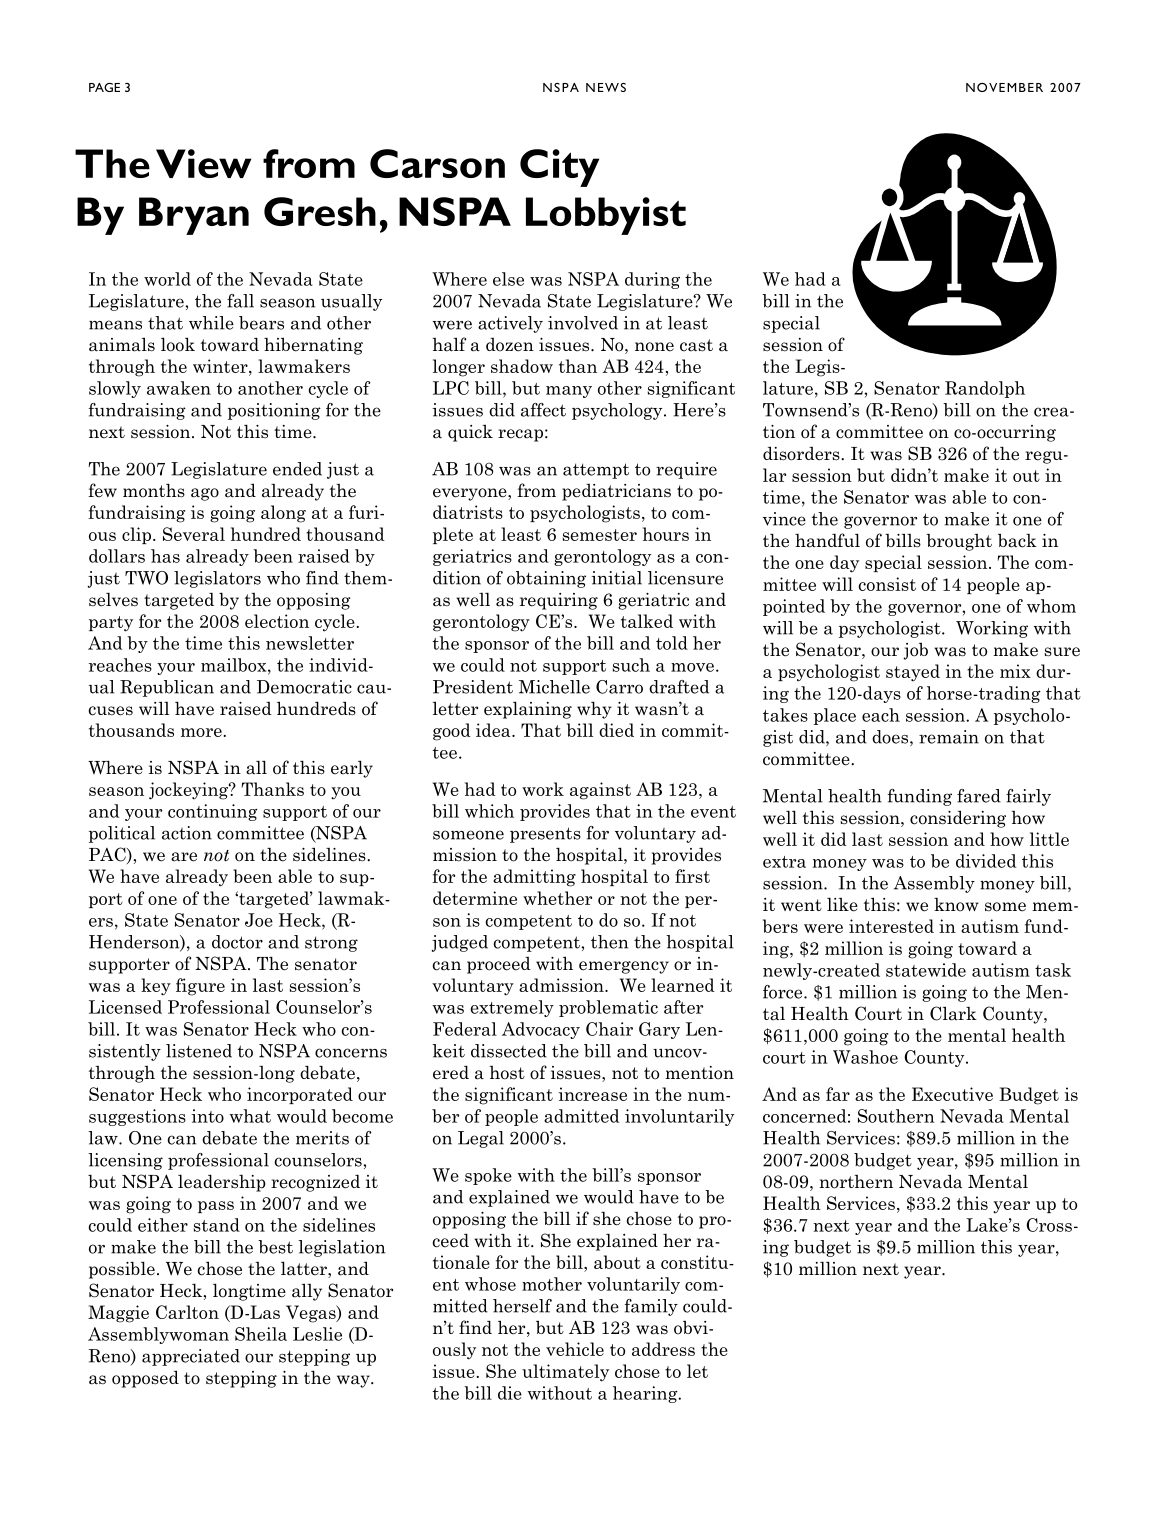  Describe the element at coordinates (609, 942) in the screenshot. I see `then` at that location.
